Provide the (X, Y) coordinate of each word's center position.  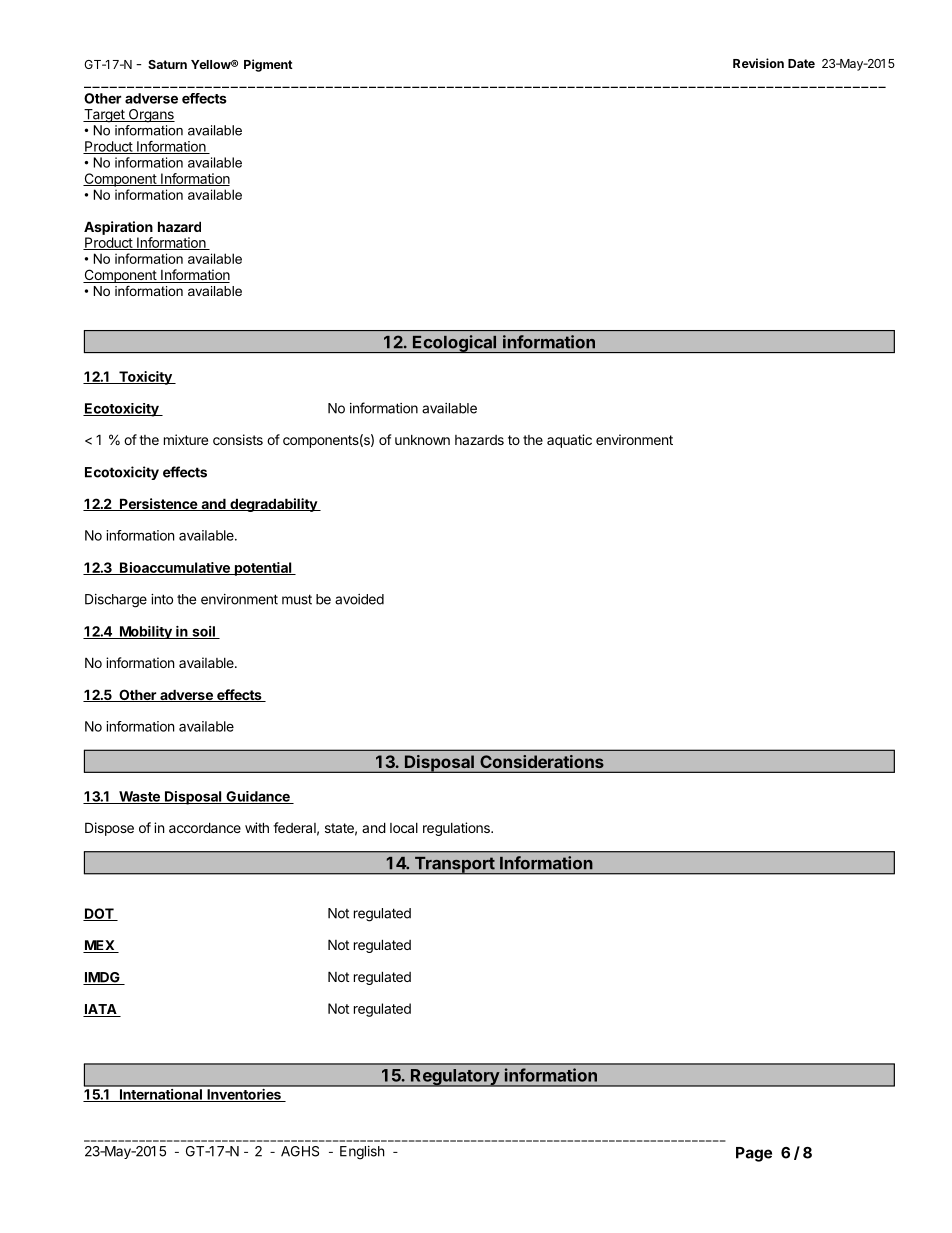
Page (754, 1154)
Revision (758, 63)
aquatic (569, 441)
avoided (359, 599)
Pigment (268, 65)
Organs (150, 116)
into (162, 599)
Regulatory (455, 1078)
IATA (101, 1010)
